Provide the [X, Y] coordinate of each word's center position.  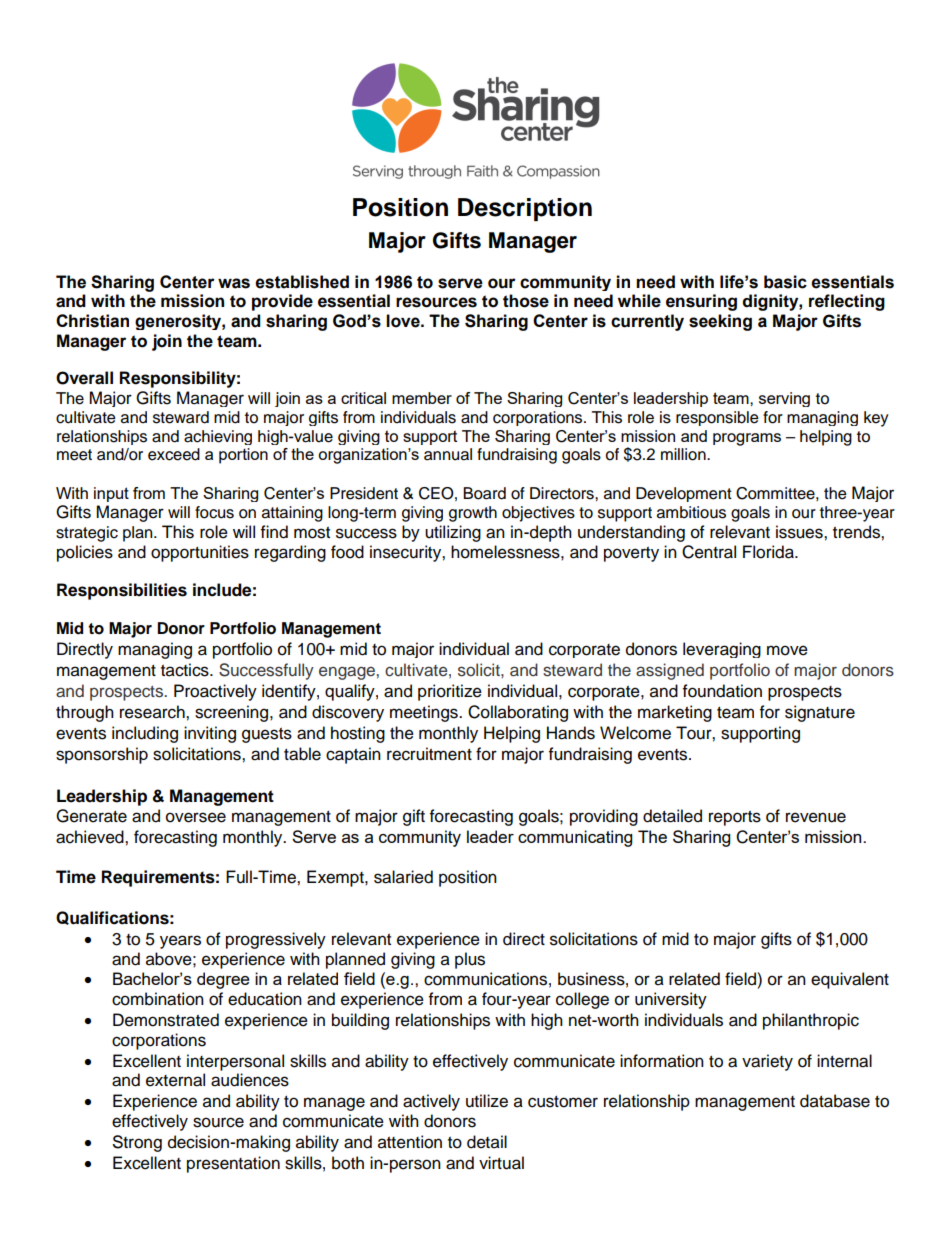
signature [820, 713]
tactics [186, 670]
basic [785, 282]
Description [525, 209]
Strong [137, 1143]
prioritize [450, 692]
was [234, 283]
